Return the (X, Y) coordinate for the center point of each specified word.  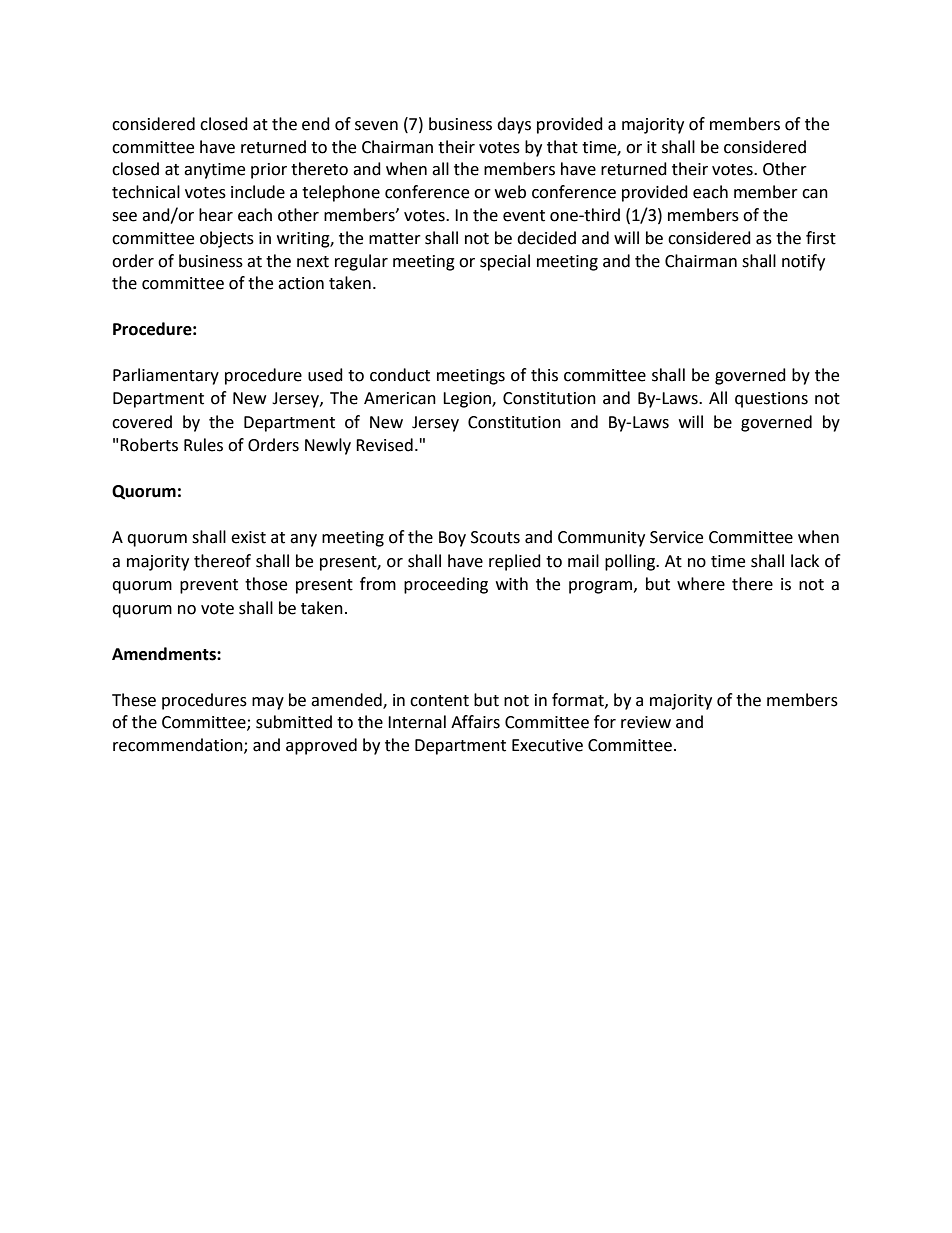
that (562, 147)
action (301, 283)
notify (803, 262)
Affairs (475, 722)
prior (269, 171)
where (701, 584)
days (514, 125)
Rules (203, 445)
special (505, 262)
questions (771, 400)
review (646, 722)
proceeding (446, 585)
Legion (468, 400)
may (268, 703)
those (266, 584)
